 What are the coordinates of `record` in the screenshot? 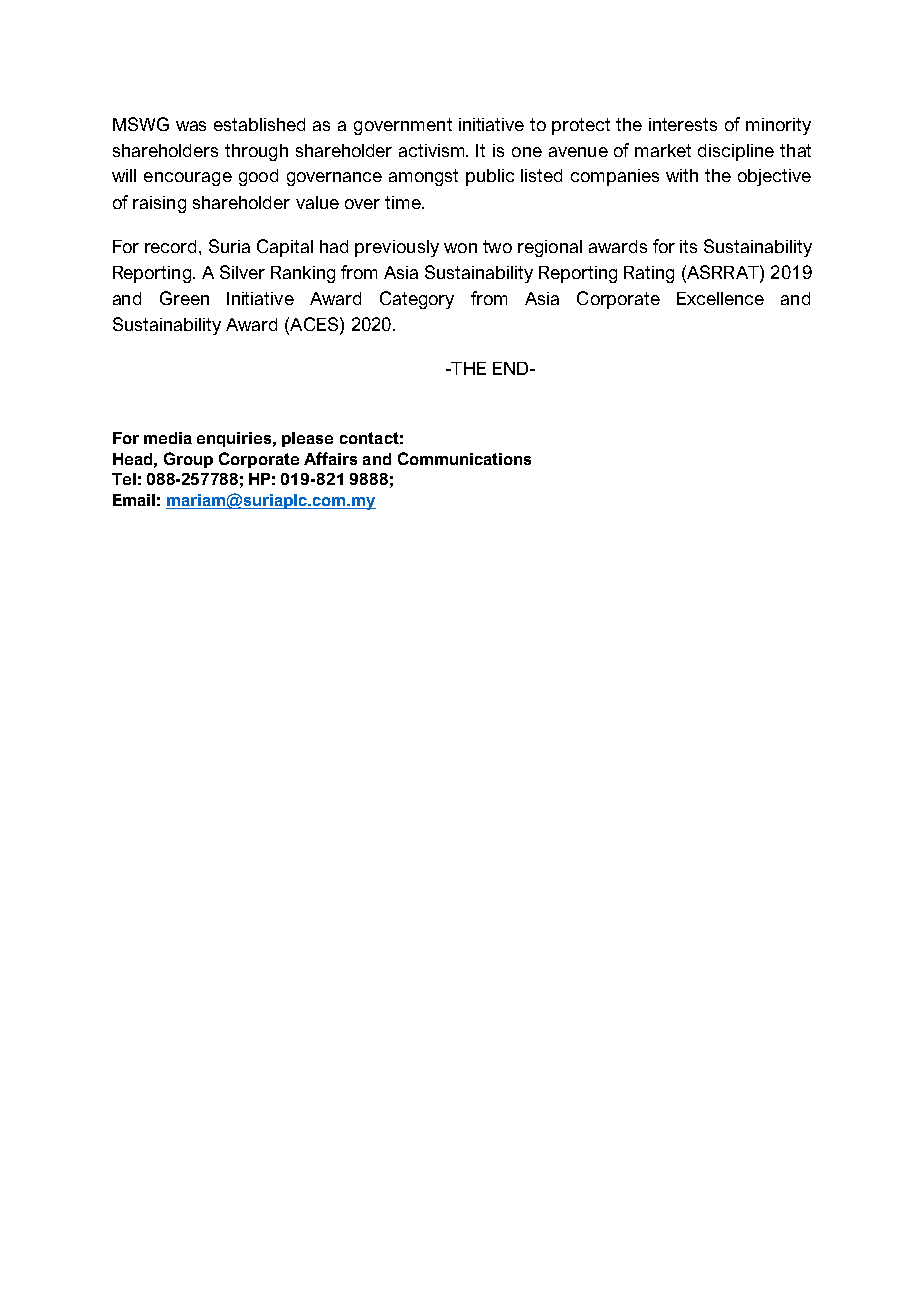 It's located at (172, 246).
